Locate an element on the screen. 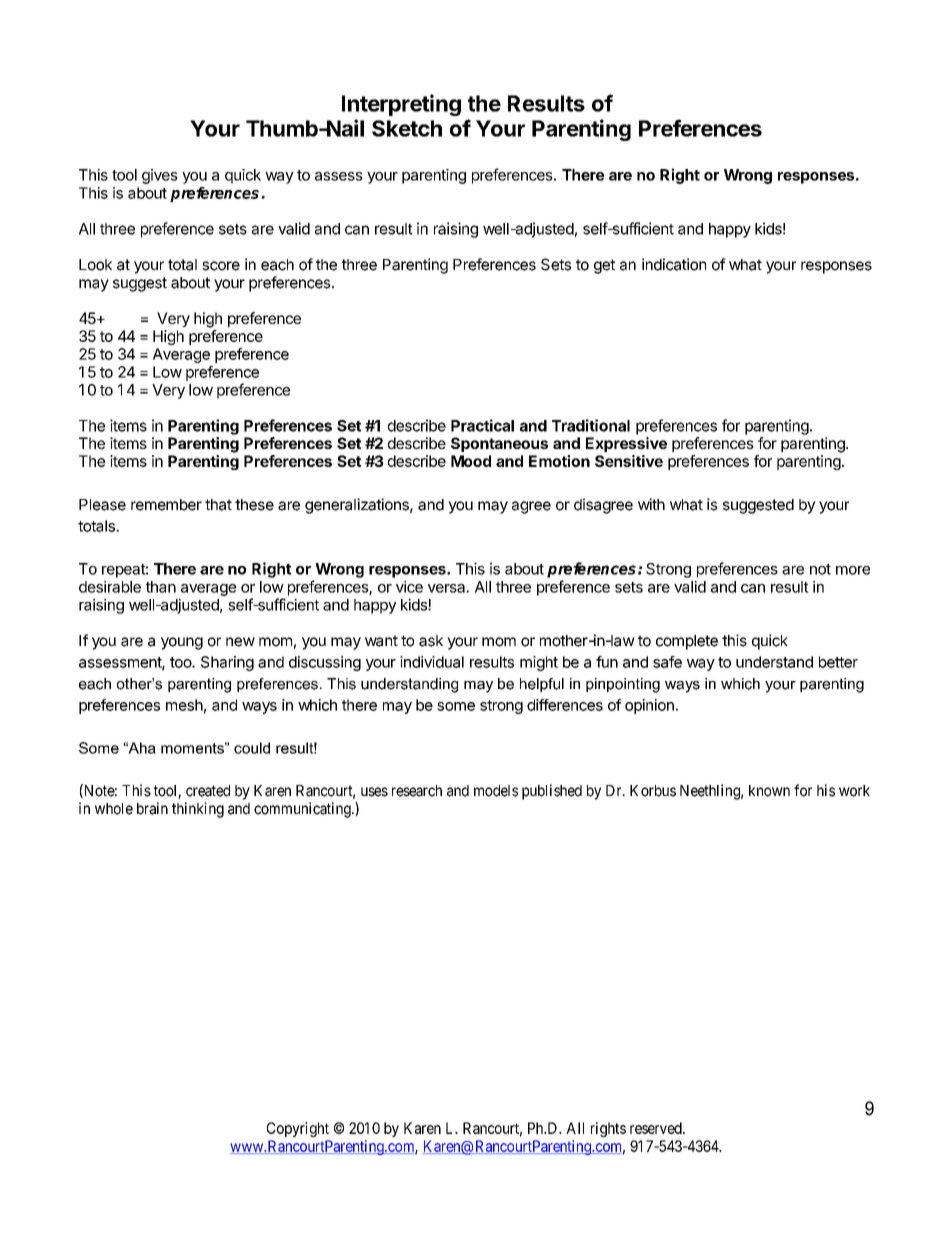 The image size is (952, 1233). with is located at coordinates (651, 504).
